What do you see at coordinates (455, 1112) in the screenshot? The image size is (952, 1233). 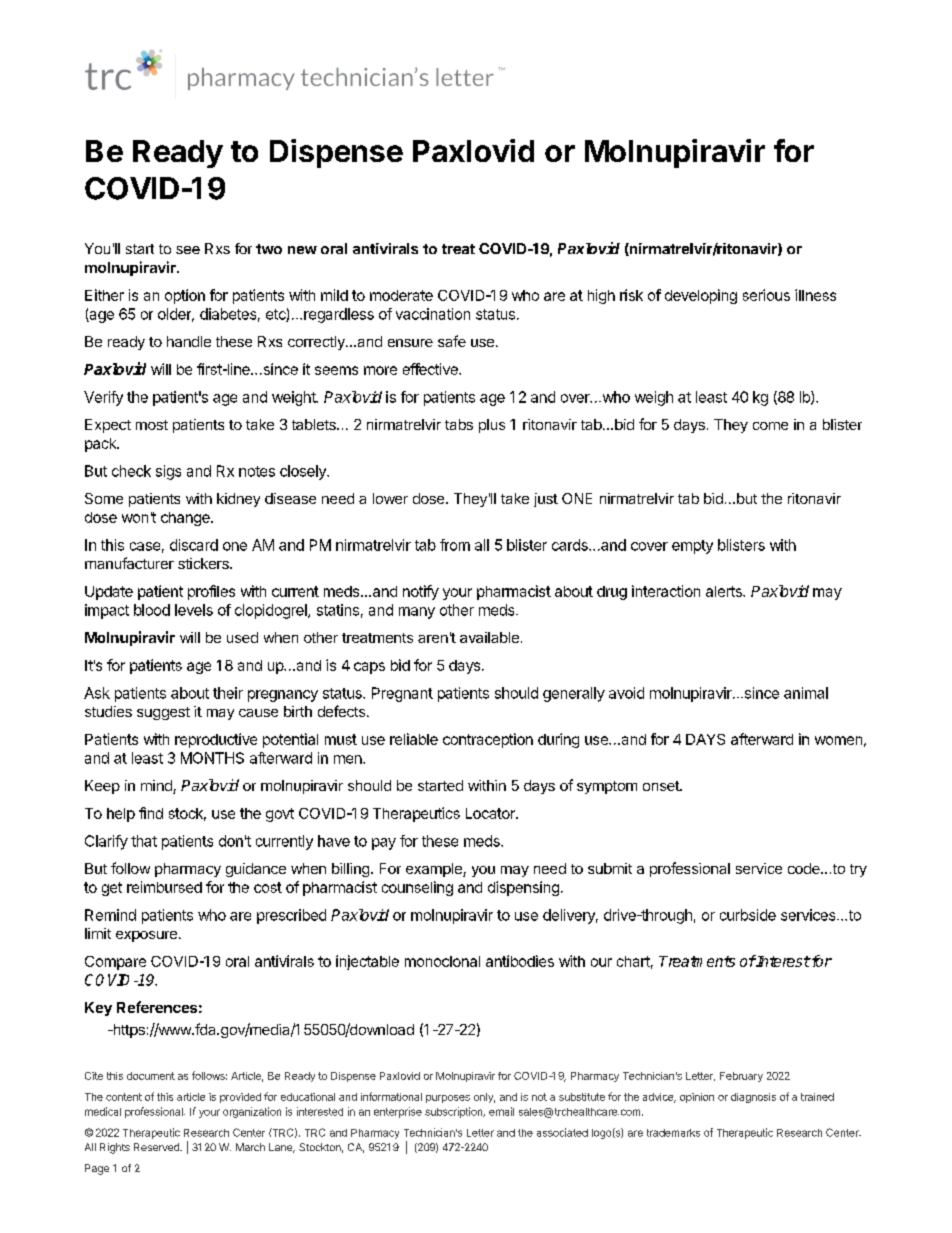 I see `subscription` at bounding box center [455, 1112].
